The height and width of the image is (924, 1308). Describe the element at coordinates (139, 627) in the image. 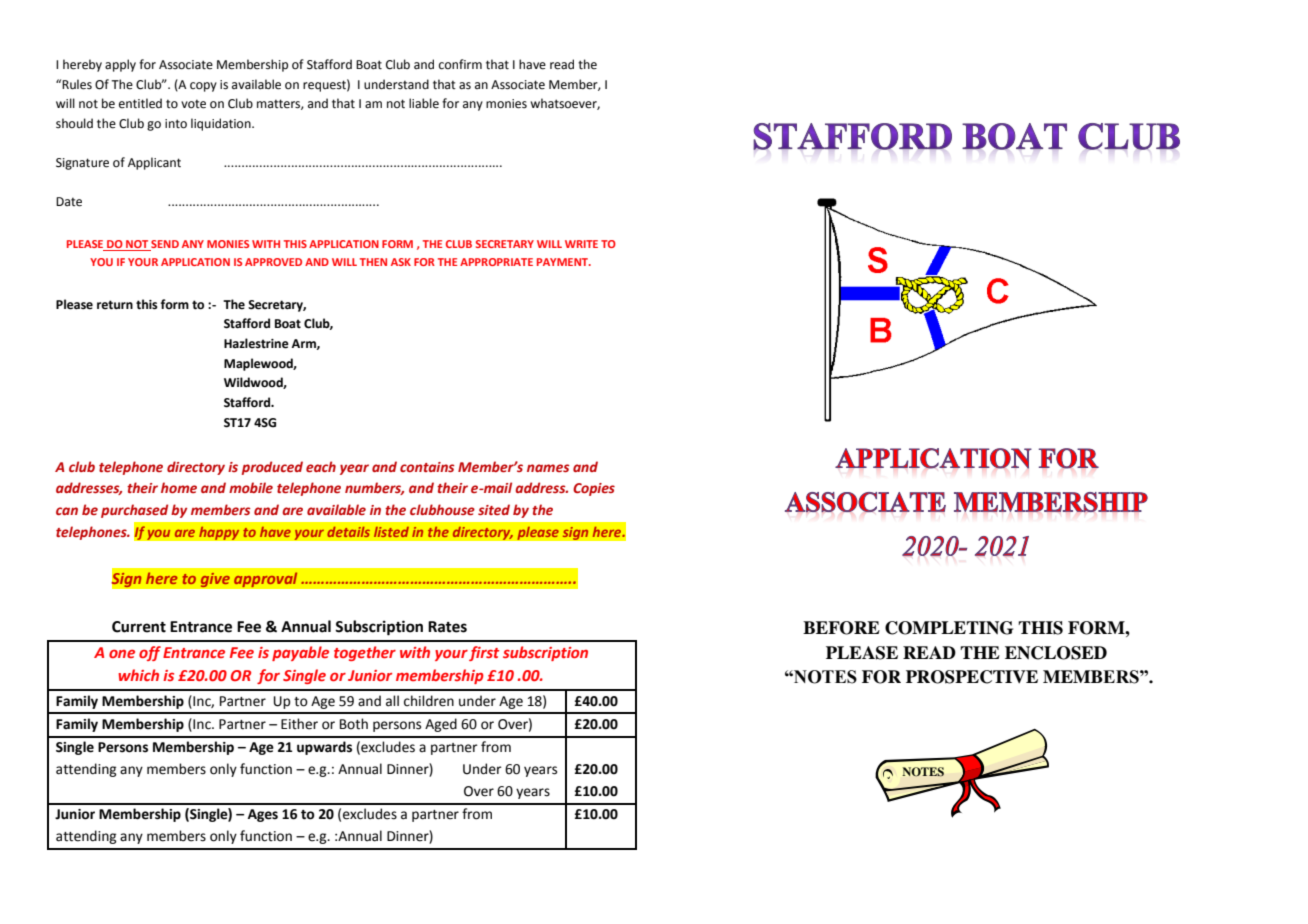

I see `Current` at that location.
